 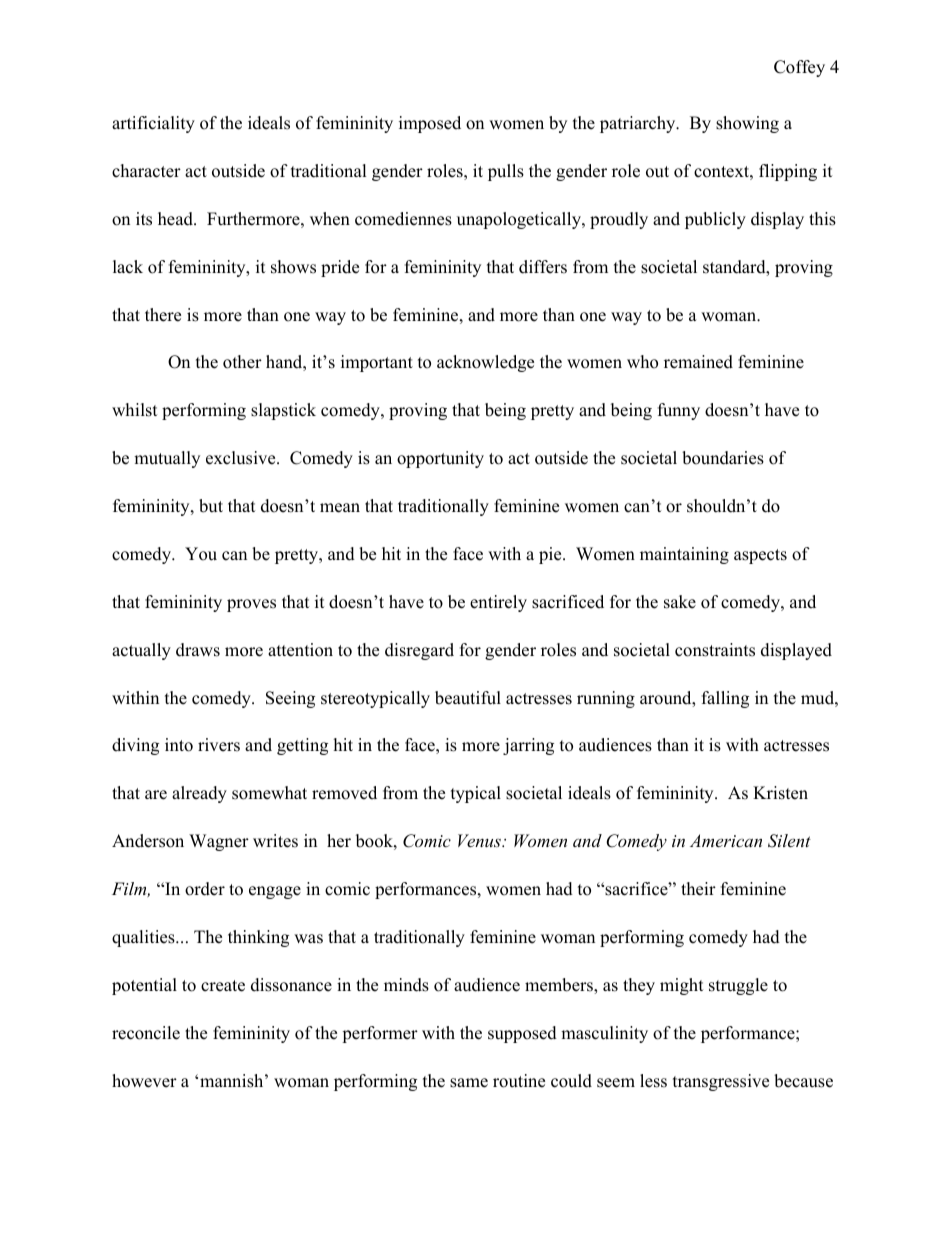 I want to click on acknowledge, so click(x=485, y=363).
